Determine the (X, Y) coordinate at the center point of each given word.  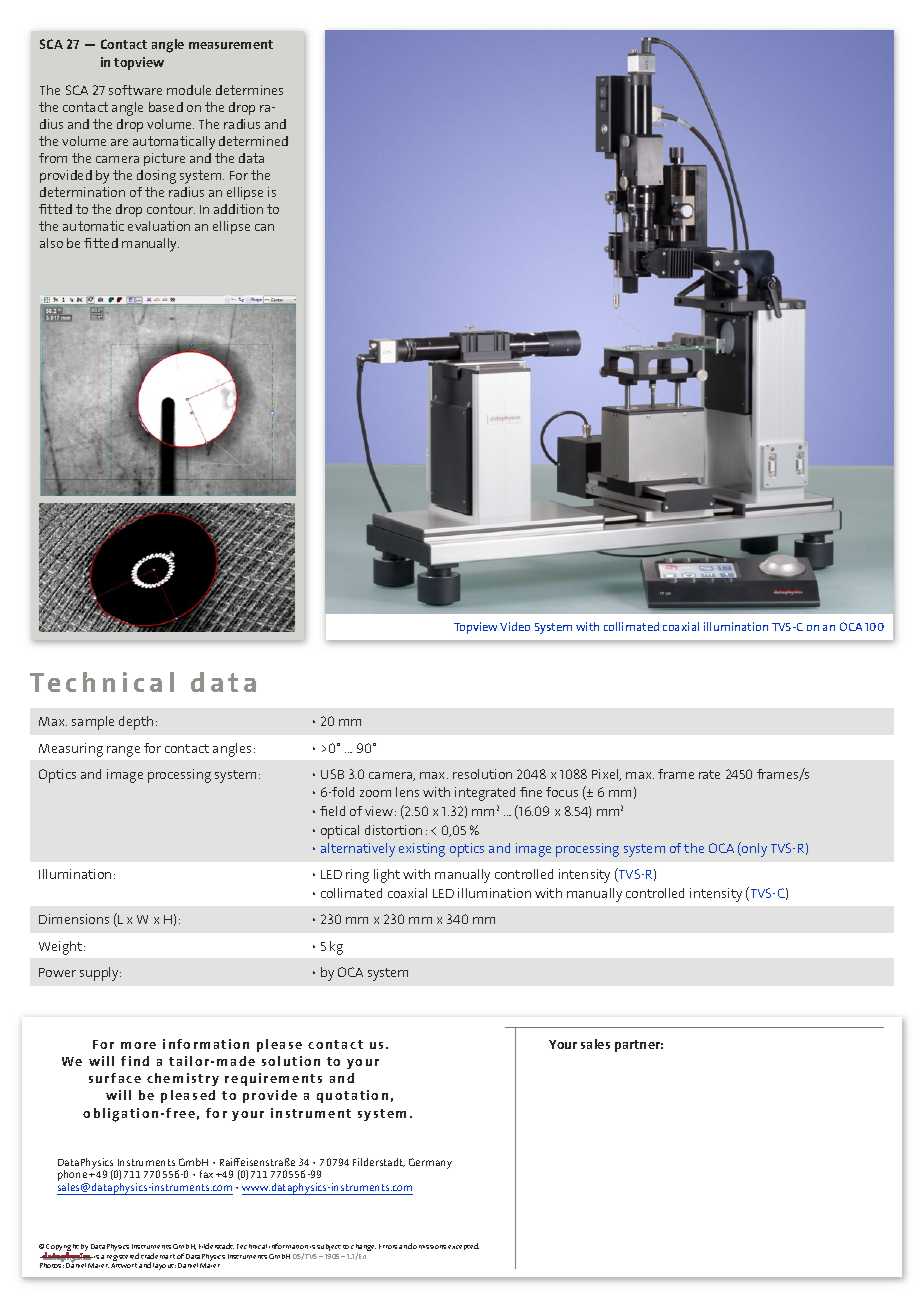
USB (332, 774)
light (387, 876)
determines (249, 90)
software (135, 90)
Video (515, 626)
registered (123, 1258)
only (753, 849)
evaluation (159, 226)
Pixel (606, 775)
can (264, 227)
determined (253, 141)
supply (100, 974)
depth (136, 723)
